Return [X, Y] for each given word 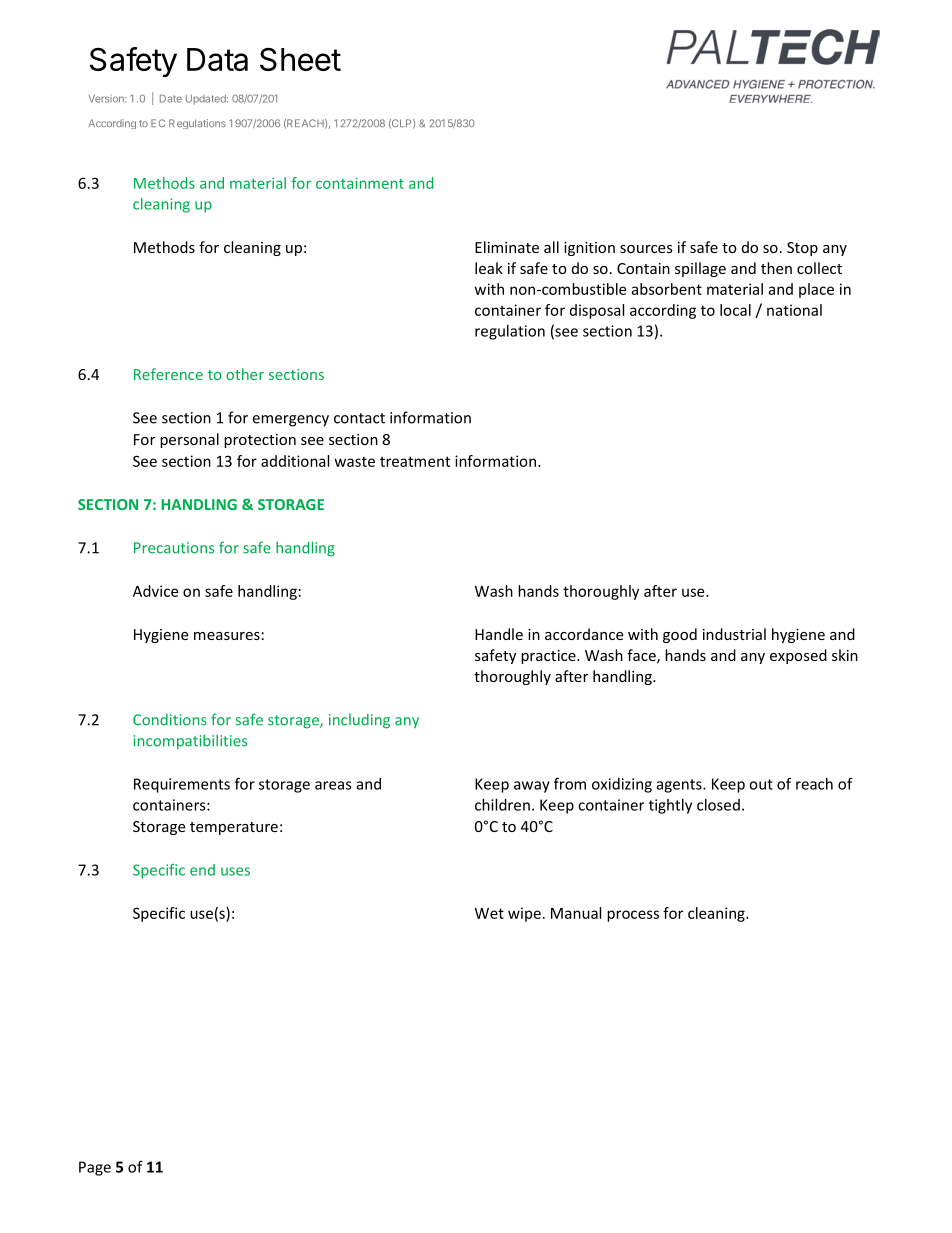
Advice [155, 591]
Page [95, 1168]
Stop [802, 249]
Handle [499, 634]
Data [217, 59]
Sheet [300, 59]
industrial [734, 634]
